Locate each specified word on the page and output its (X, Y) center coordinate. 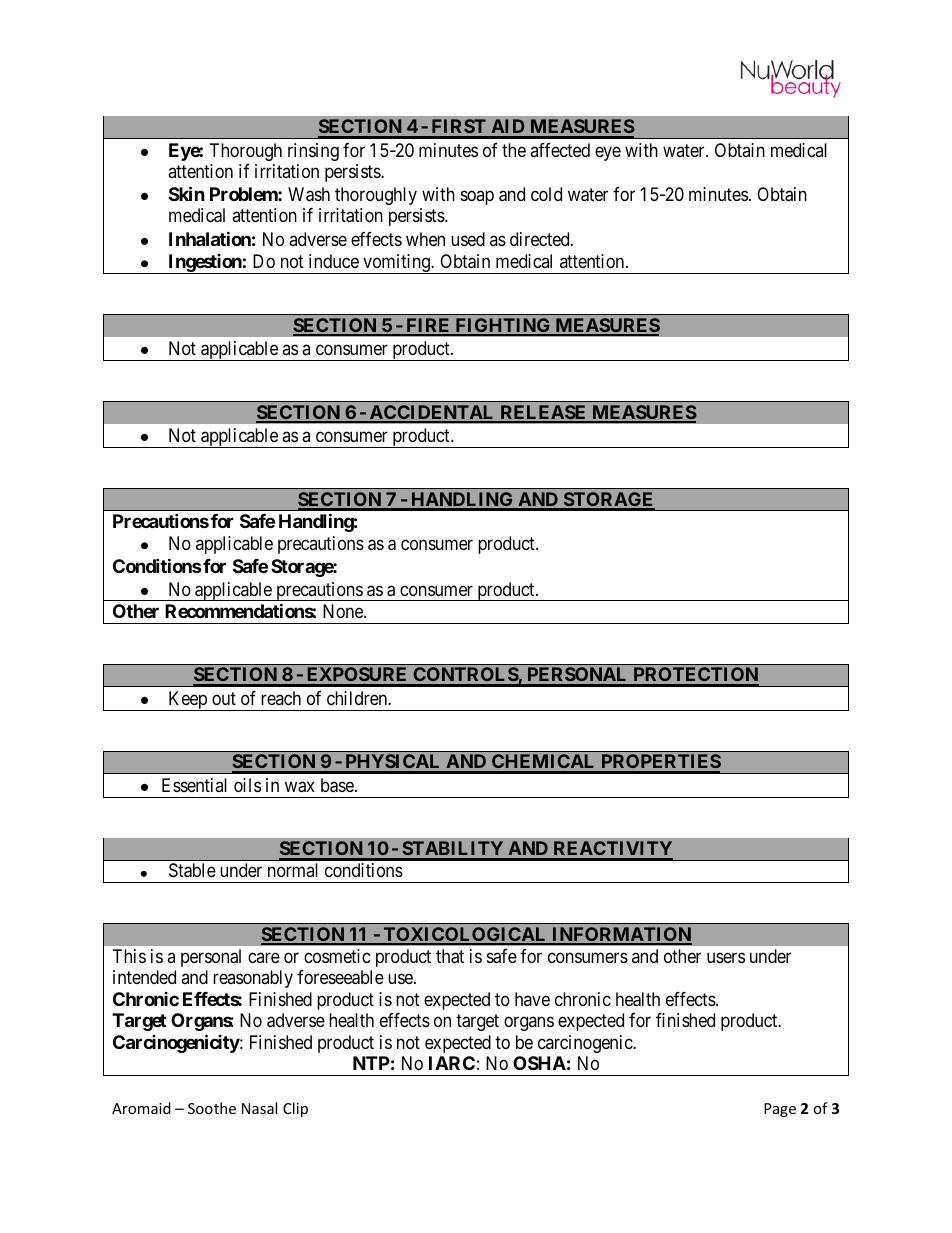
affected (560, 150)
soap (477, 197)
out (224, 698)
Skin (187, 193)
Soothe (212, 1108)
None (344, 611)
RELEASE (543, 413)
